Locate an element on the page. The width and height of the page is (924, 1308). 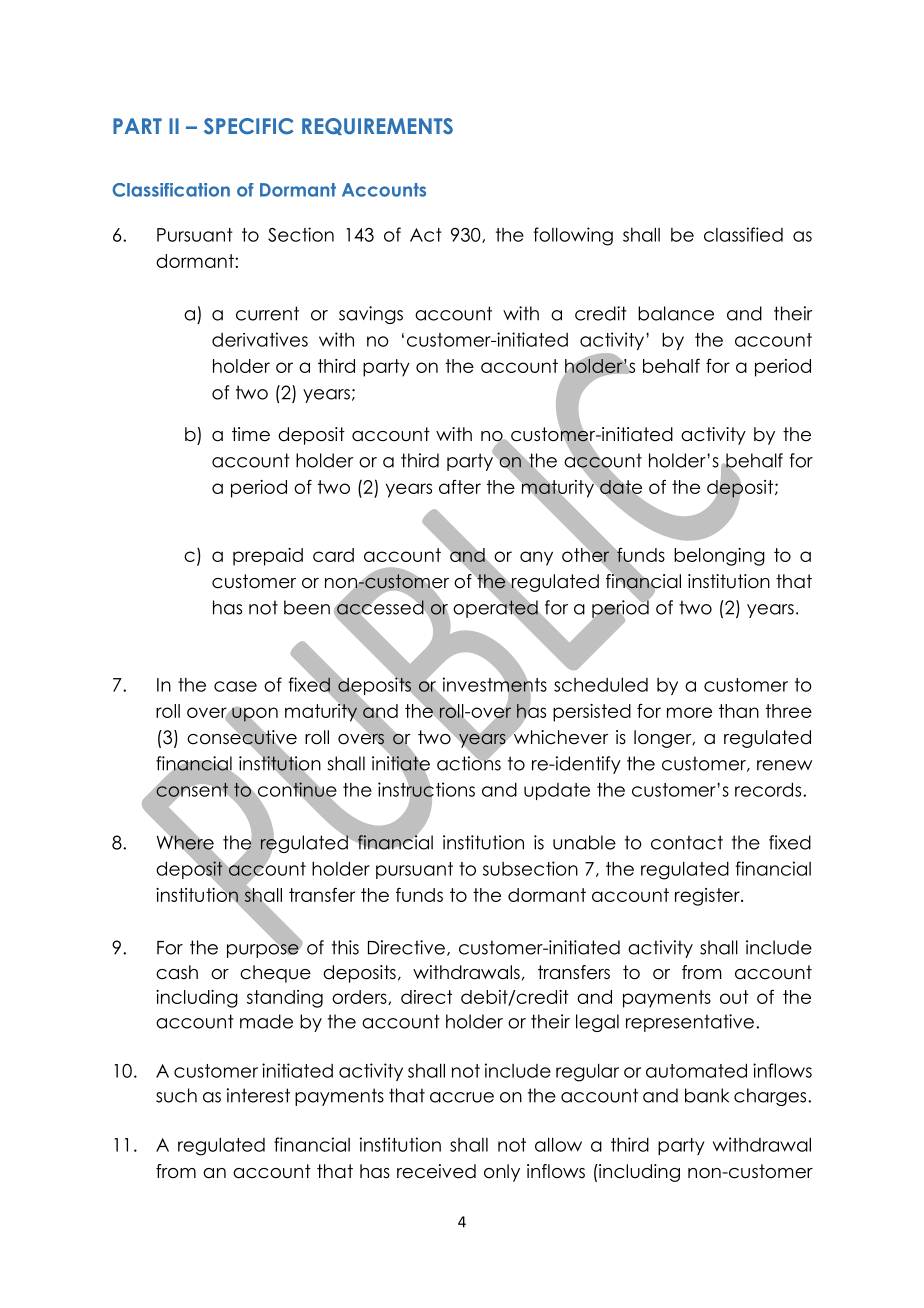
classified is located at coordinates (743, 234).
